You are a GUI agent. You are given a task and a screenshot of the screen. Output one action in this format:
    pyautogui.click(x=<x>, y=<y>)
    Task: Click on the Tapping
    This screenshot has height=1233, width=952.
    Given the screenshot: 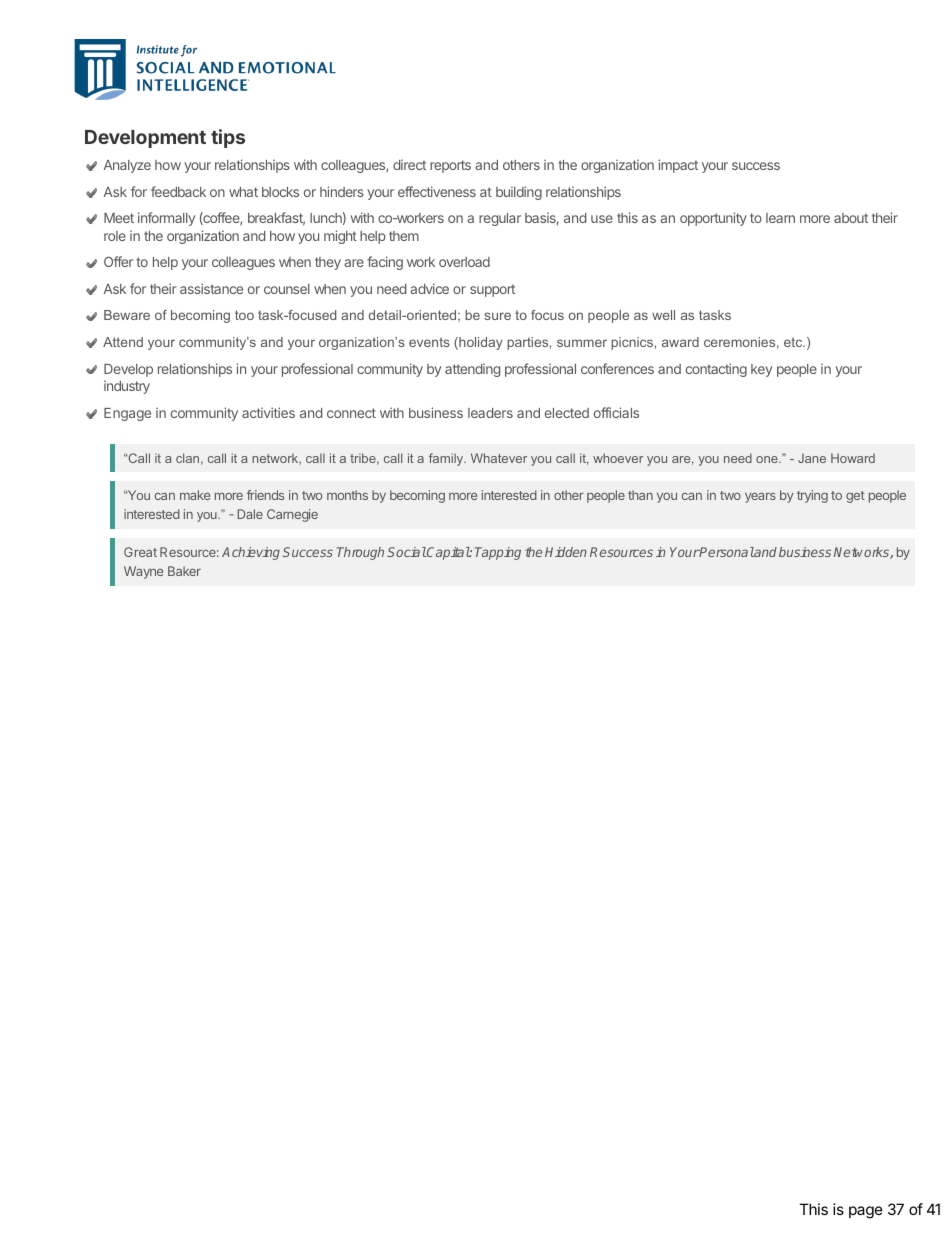 What is the action you would take?
    pyautogui.click(x=498, y=553)
